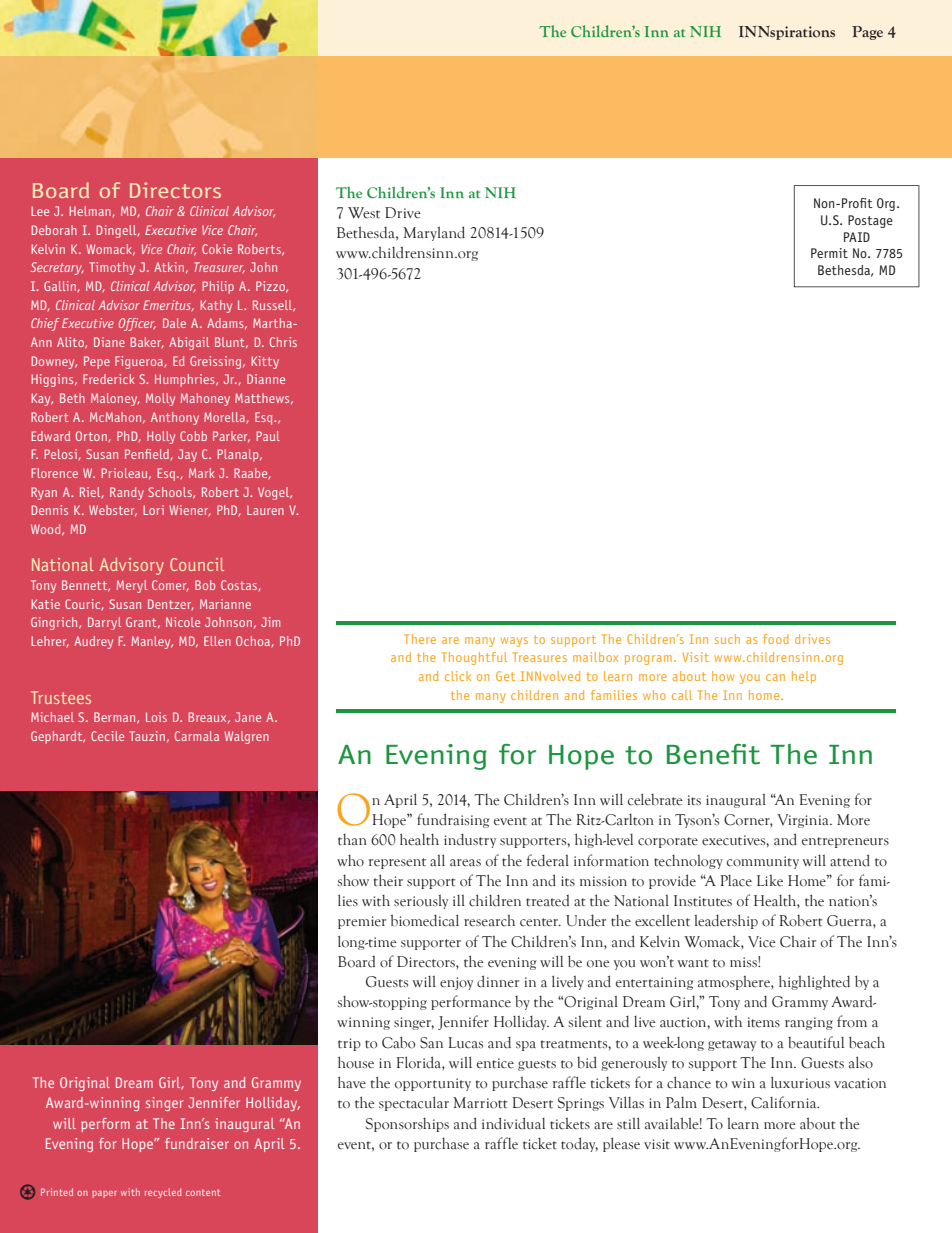 The image size is (952, 1233). Describe the element at coordinates (776, 639) in the screenshot. I see `food` at that location.
